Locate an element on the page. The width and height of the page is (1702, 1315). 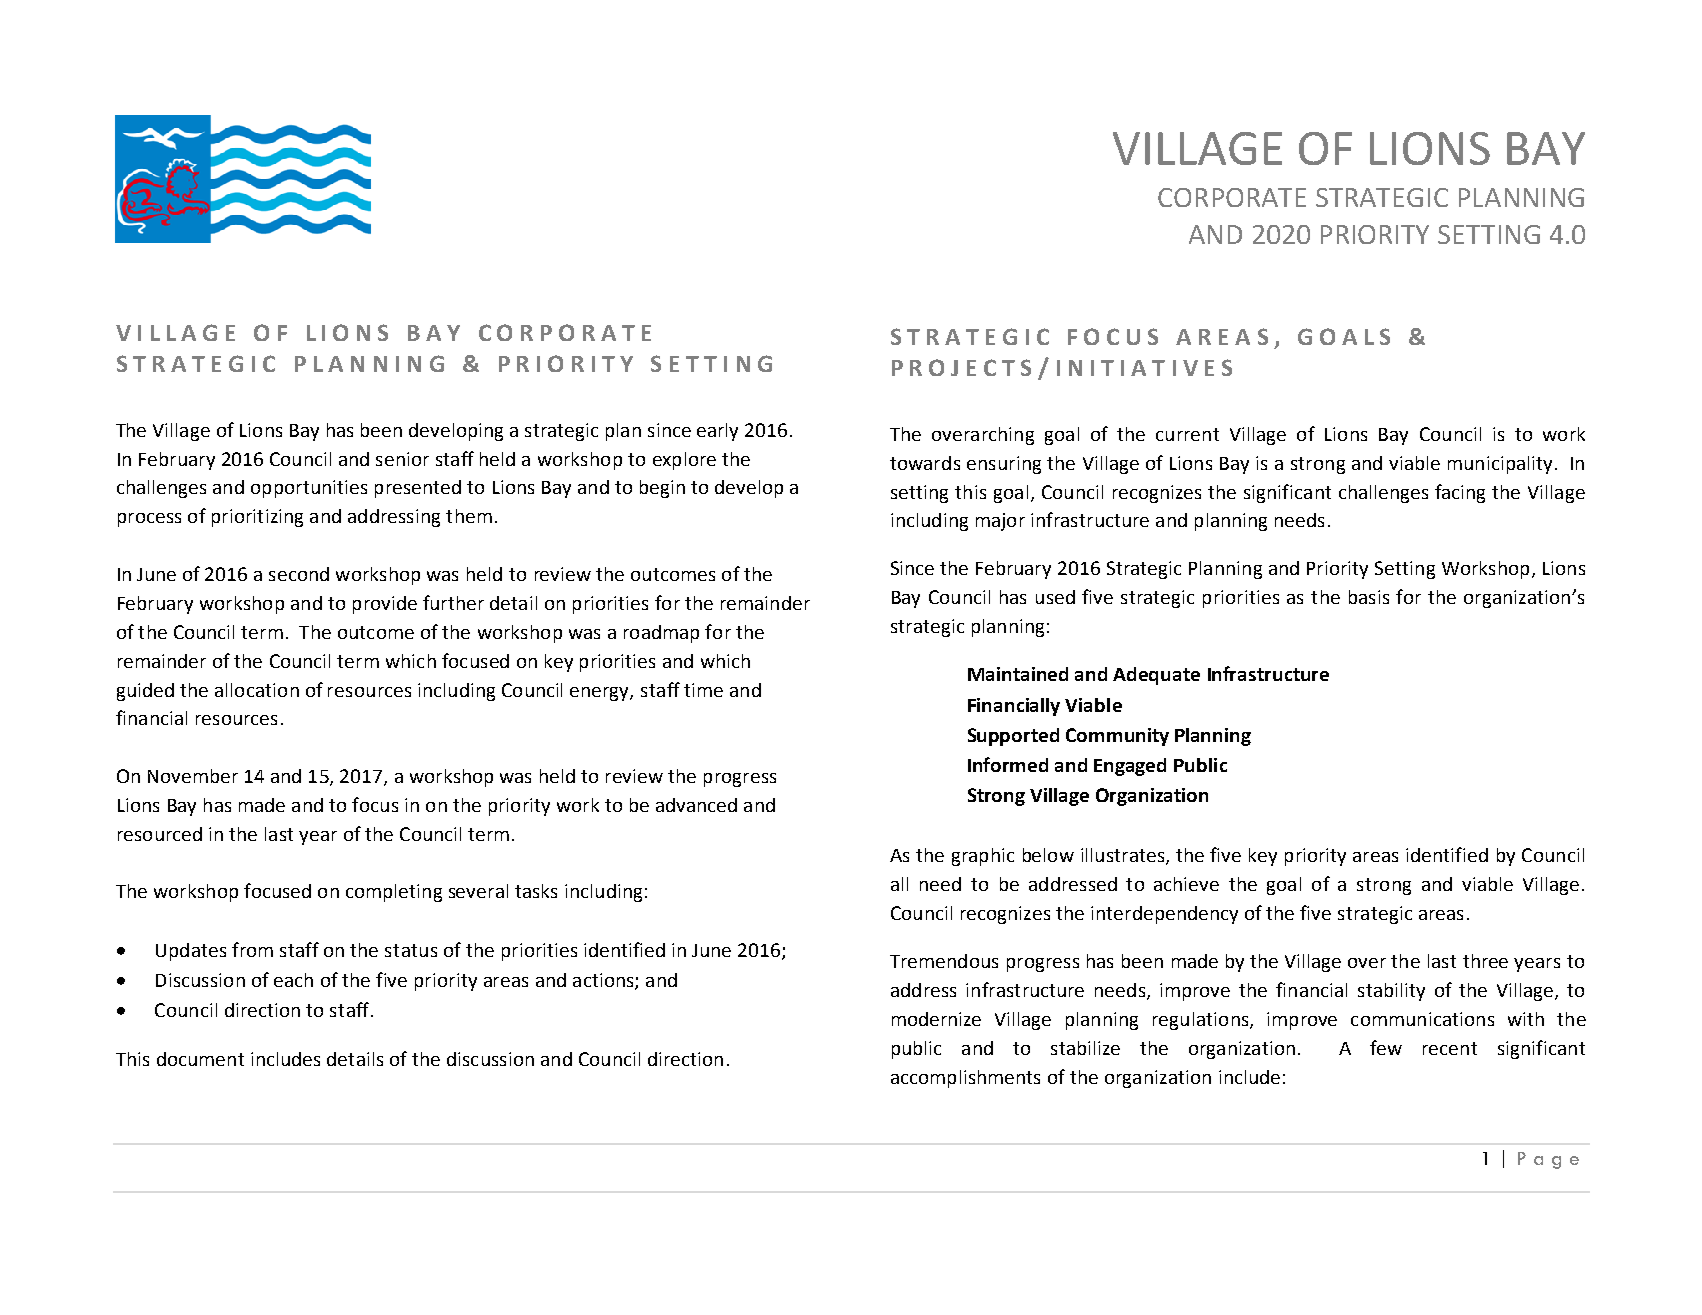
Adequate is located at coordinates (1156, 676).
